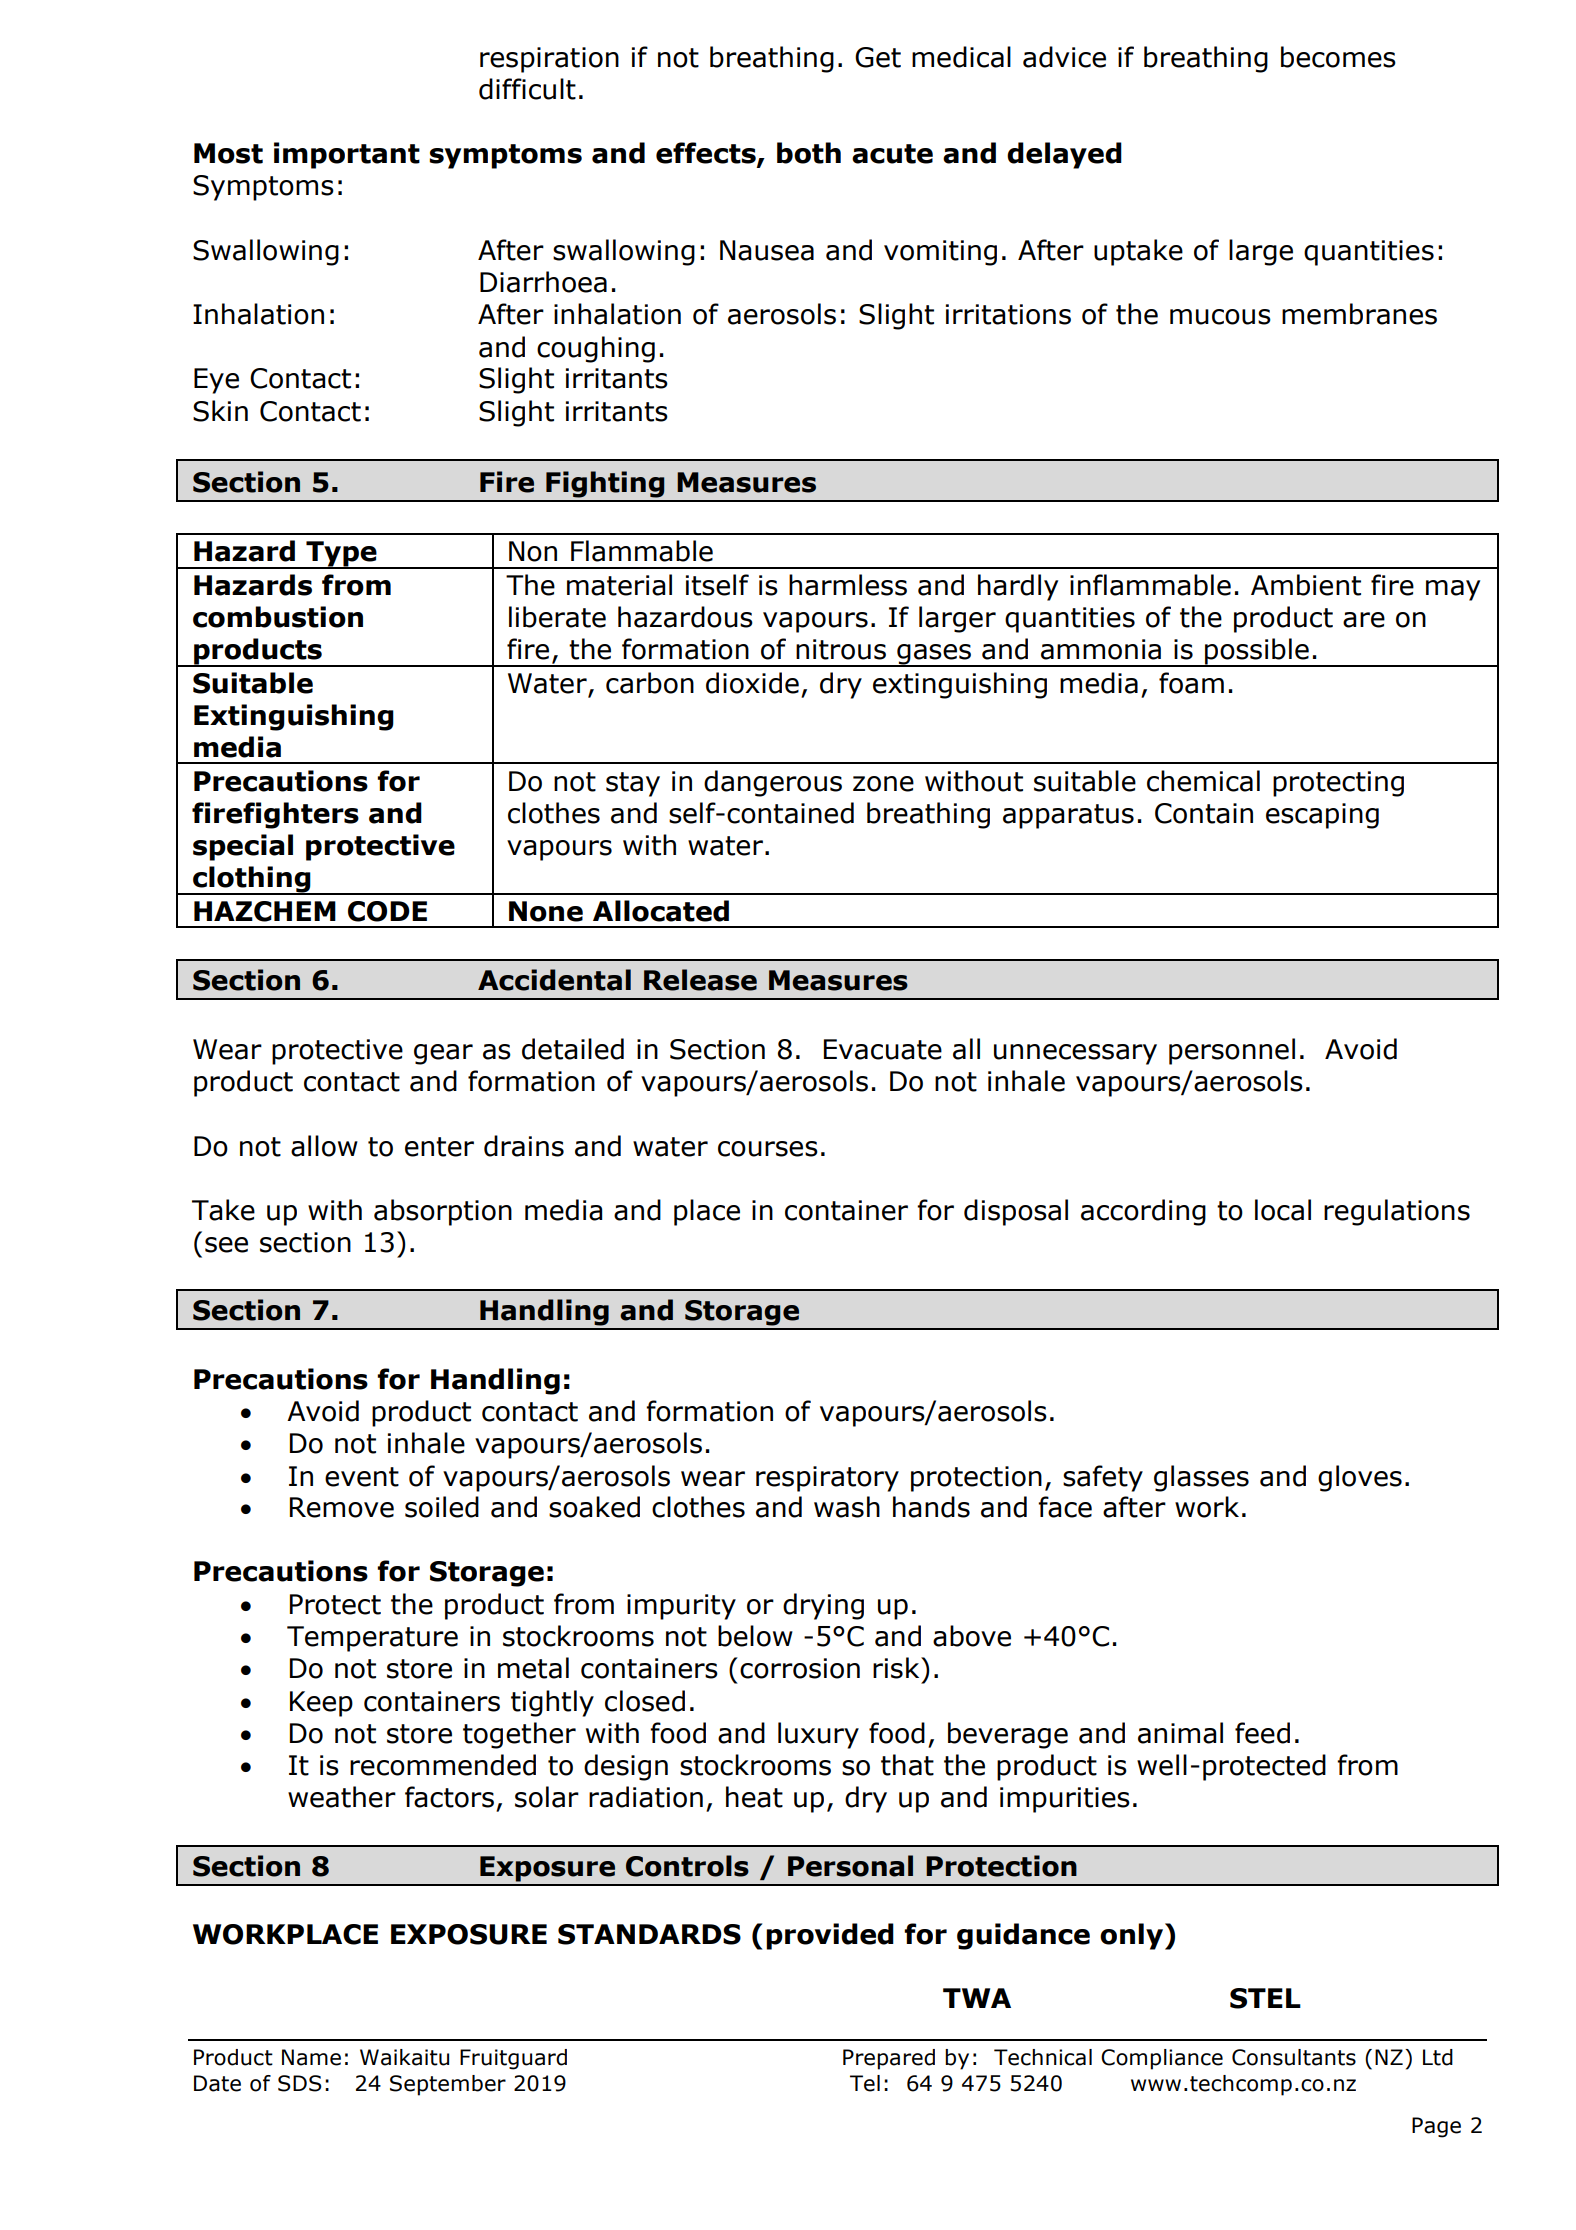 The image size is (1576, 2230). I want to click on becomes, so click(1338, 57).
